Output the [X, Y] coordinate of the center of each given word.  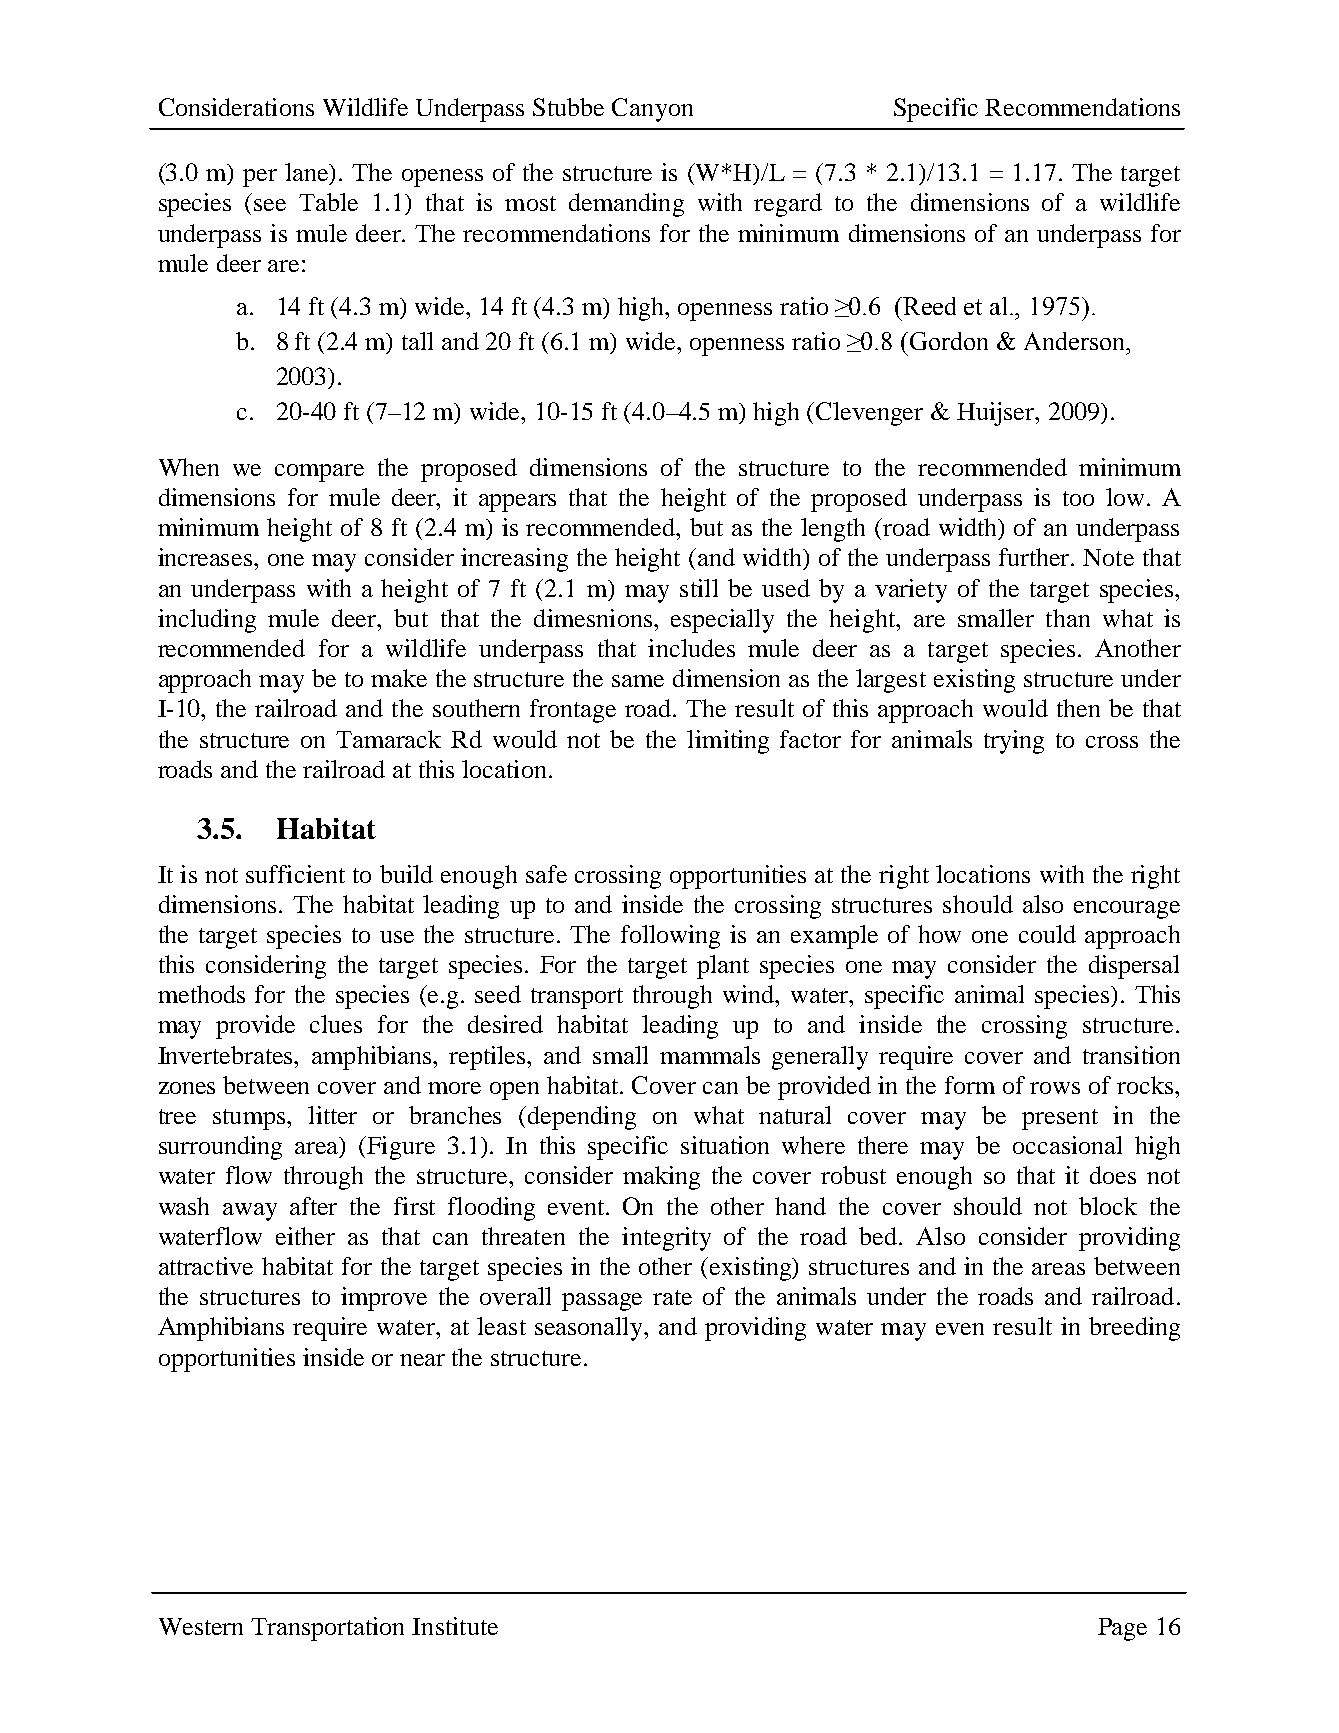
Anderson [1075, 341]
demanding [626, 205]
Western [201, 1626]
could [1047, 934]
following [670, 937]
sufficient [295, 874]
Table [328, 202]
